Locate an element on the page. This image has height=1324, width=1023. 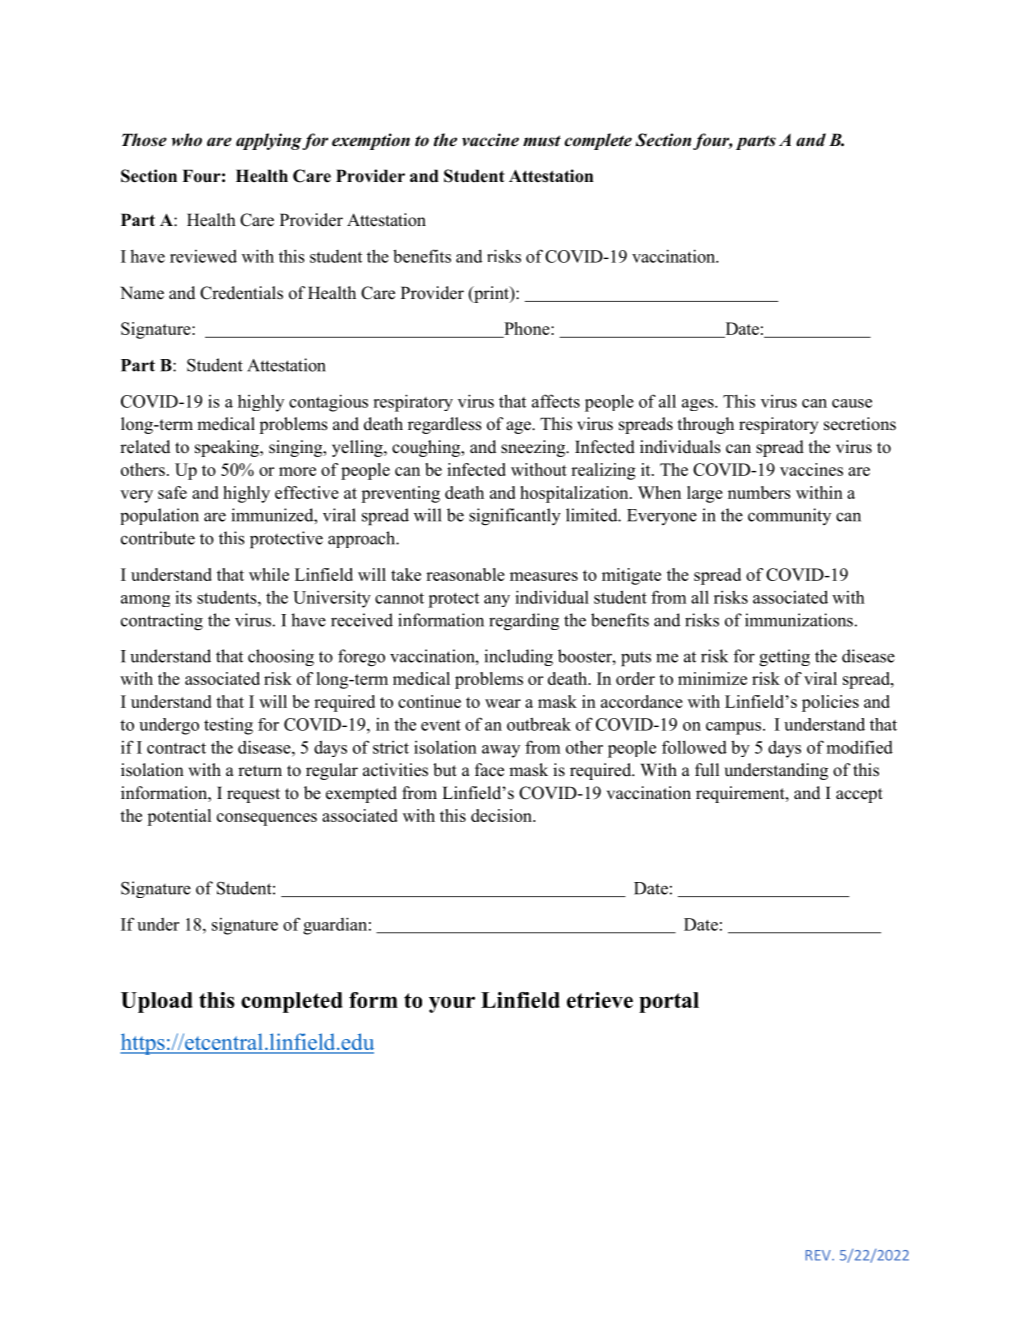
portal is located at coordinates (669, 1002).
